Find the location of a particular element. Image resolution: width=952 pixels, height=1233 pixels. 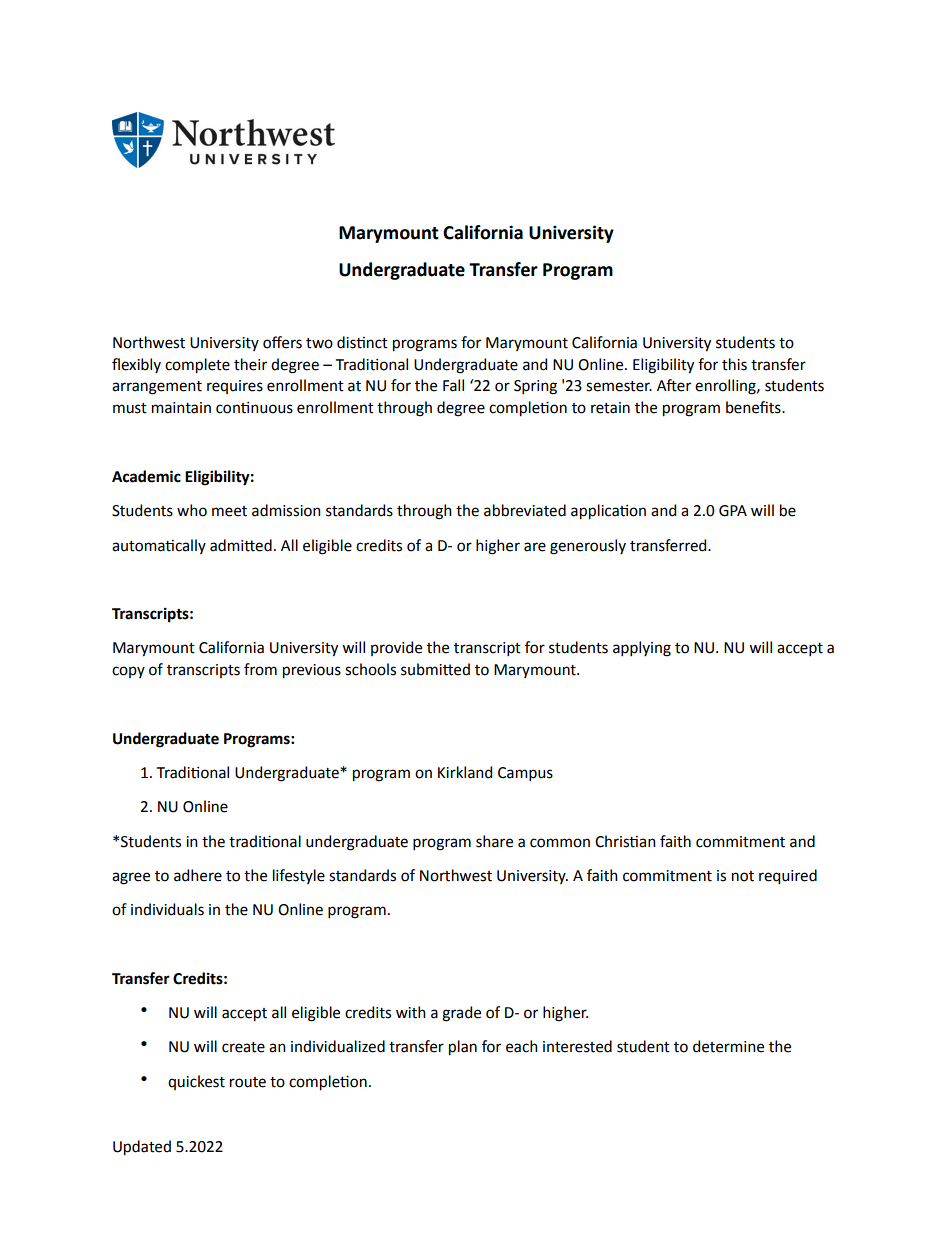

abbreviated is located at coordinates (525, 510).
